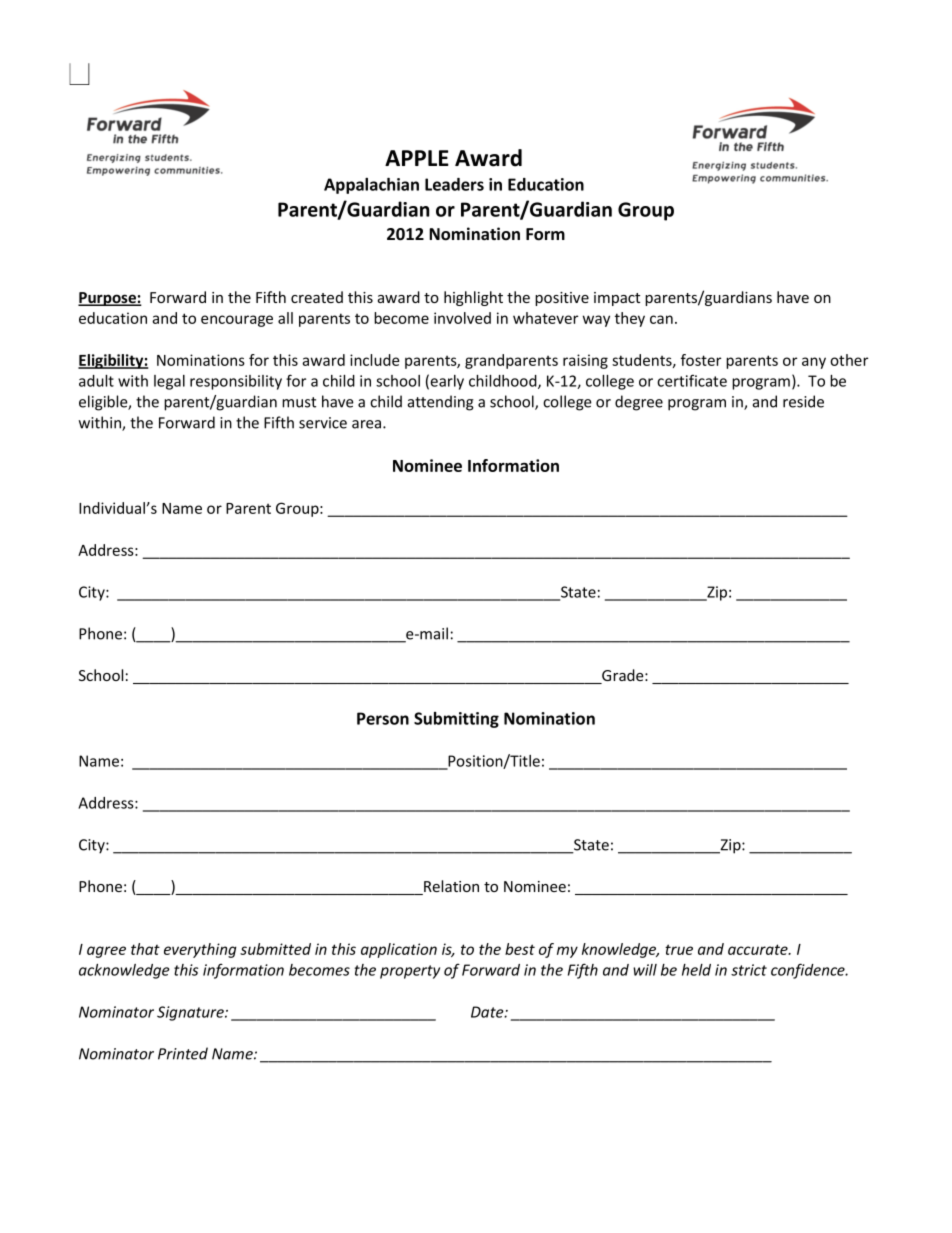 The width and height of the document is (952, 1233). I want to click on Submitting, so click(456, 720).
